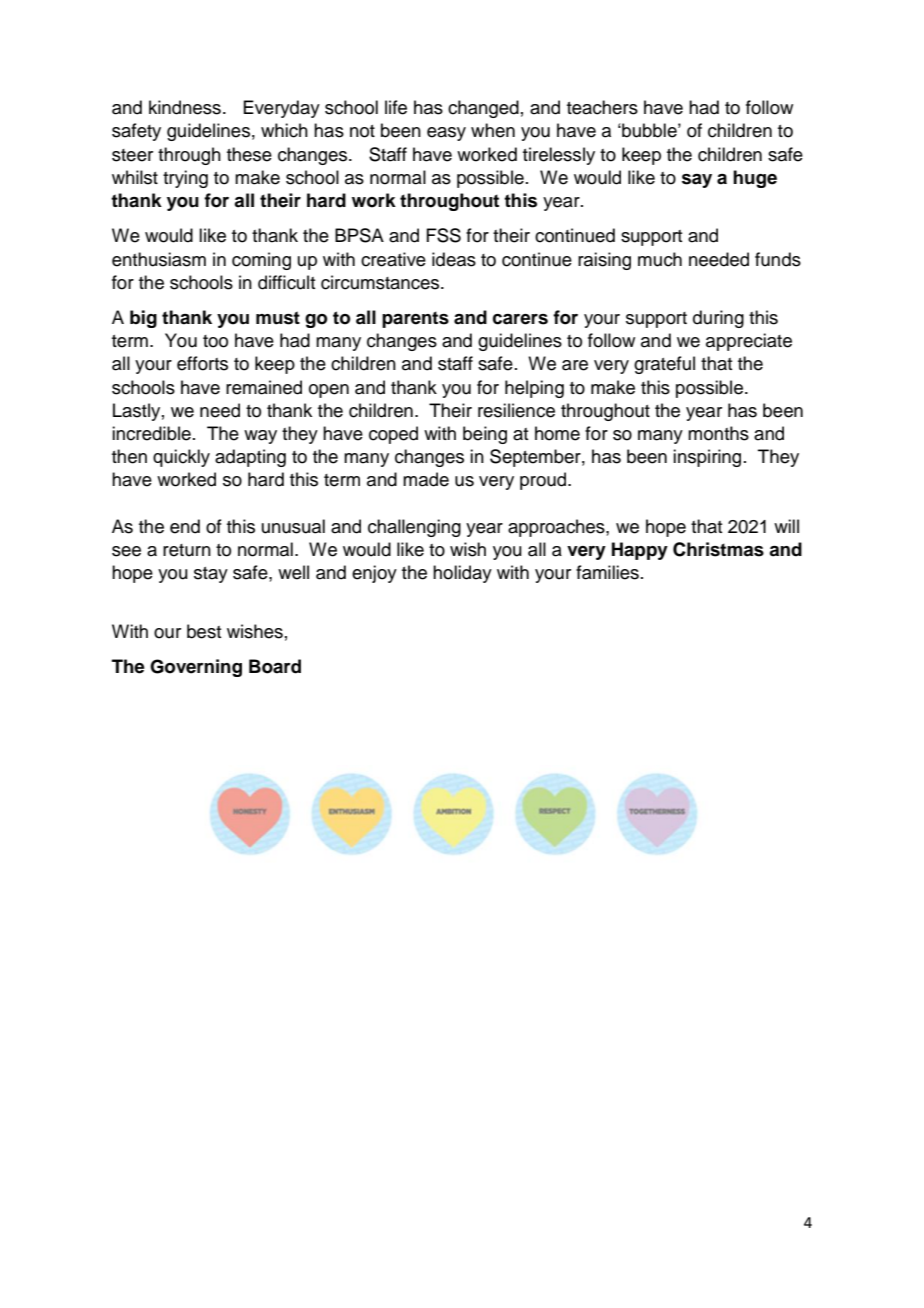  I want to click on Governing, so click(196, 668).
